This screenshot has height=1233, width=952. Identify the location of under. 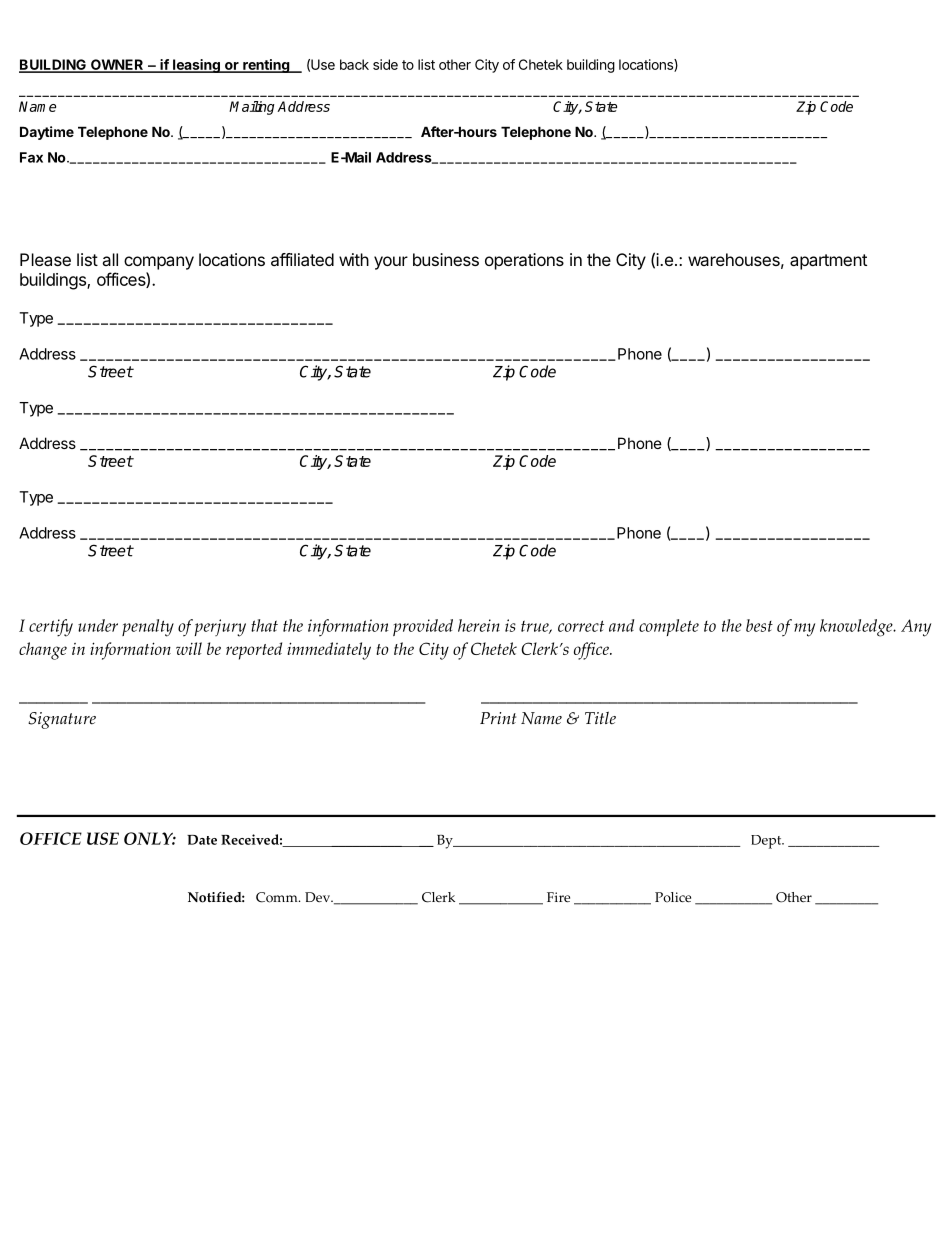
(98, 625).
